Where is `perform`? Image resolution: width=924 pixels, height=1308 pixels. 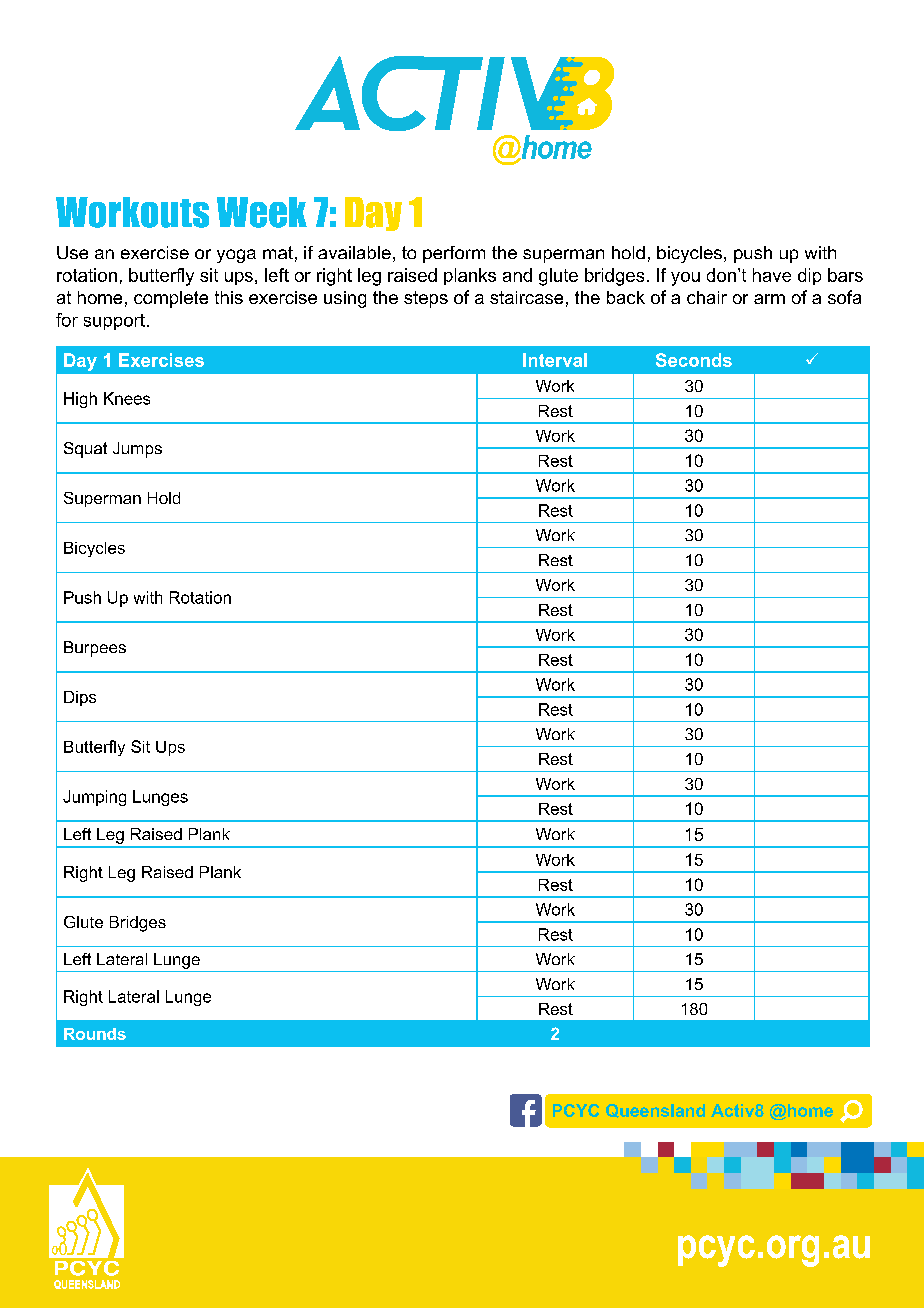 perform is located at coordinates (454, 254).
